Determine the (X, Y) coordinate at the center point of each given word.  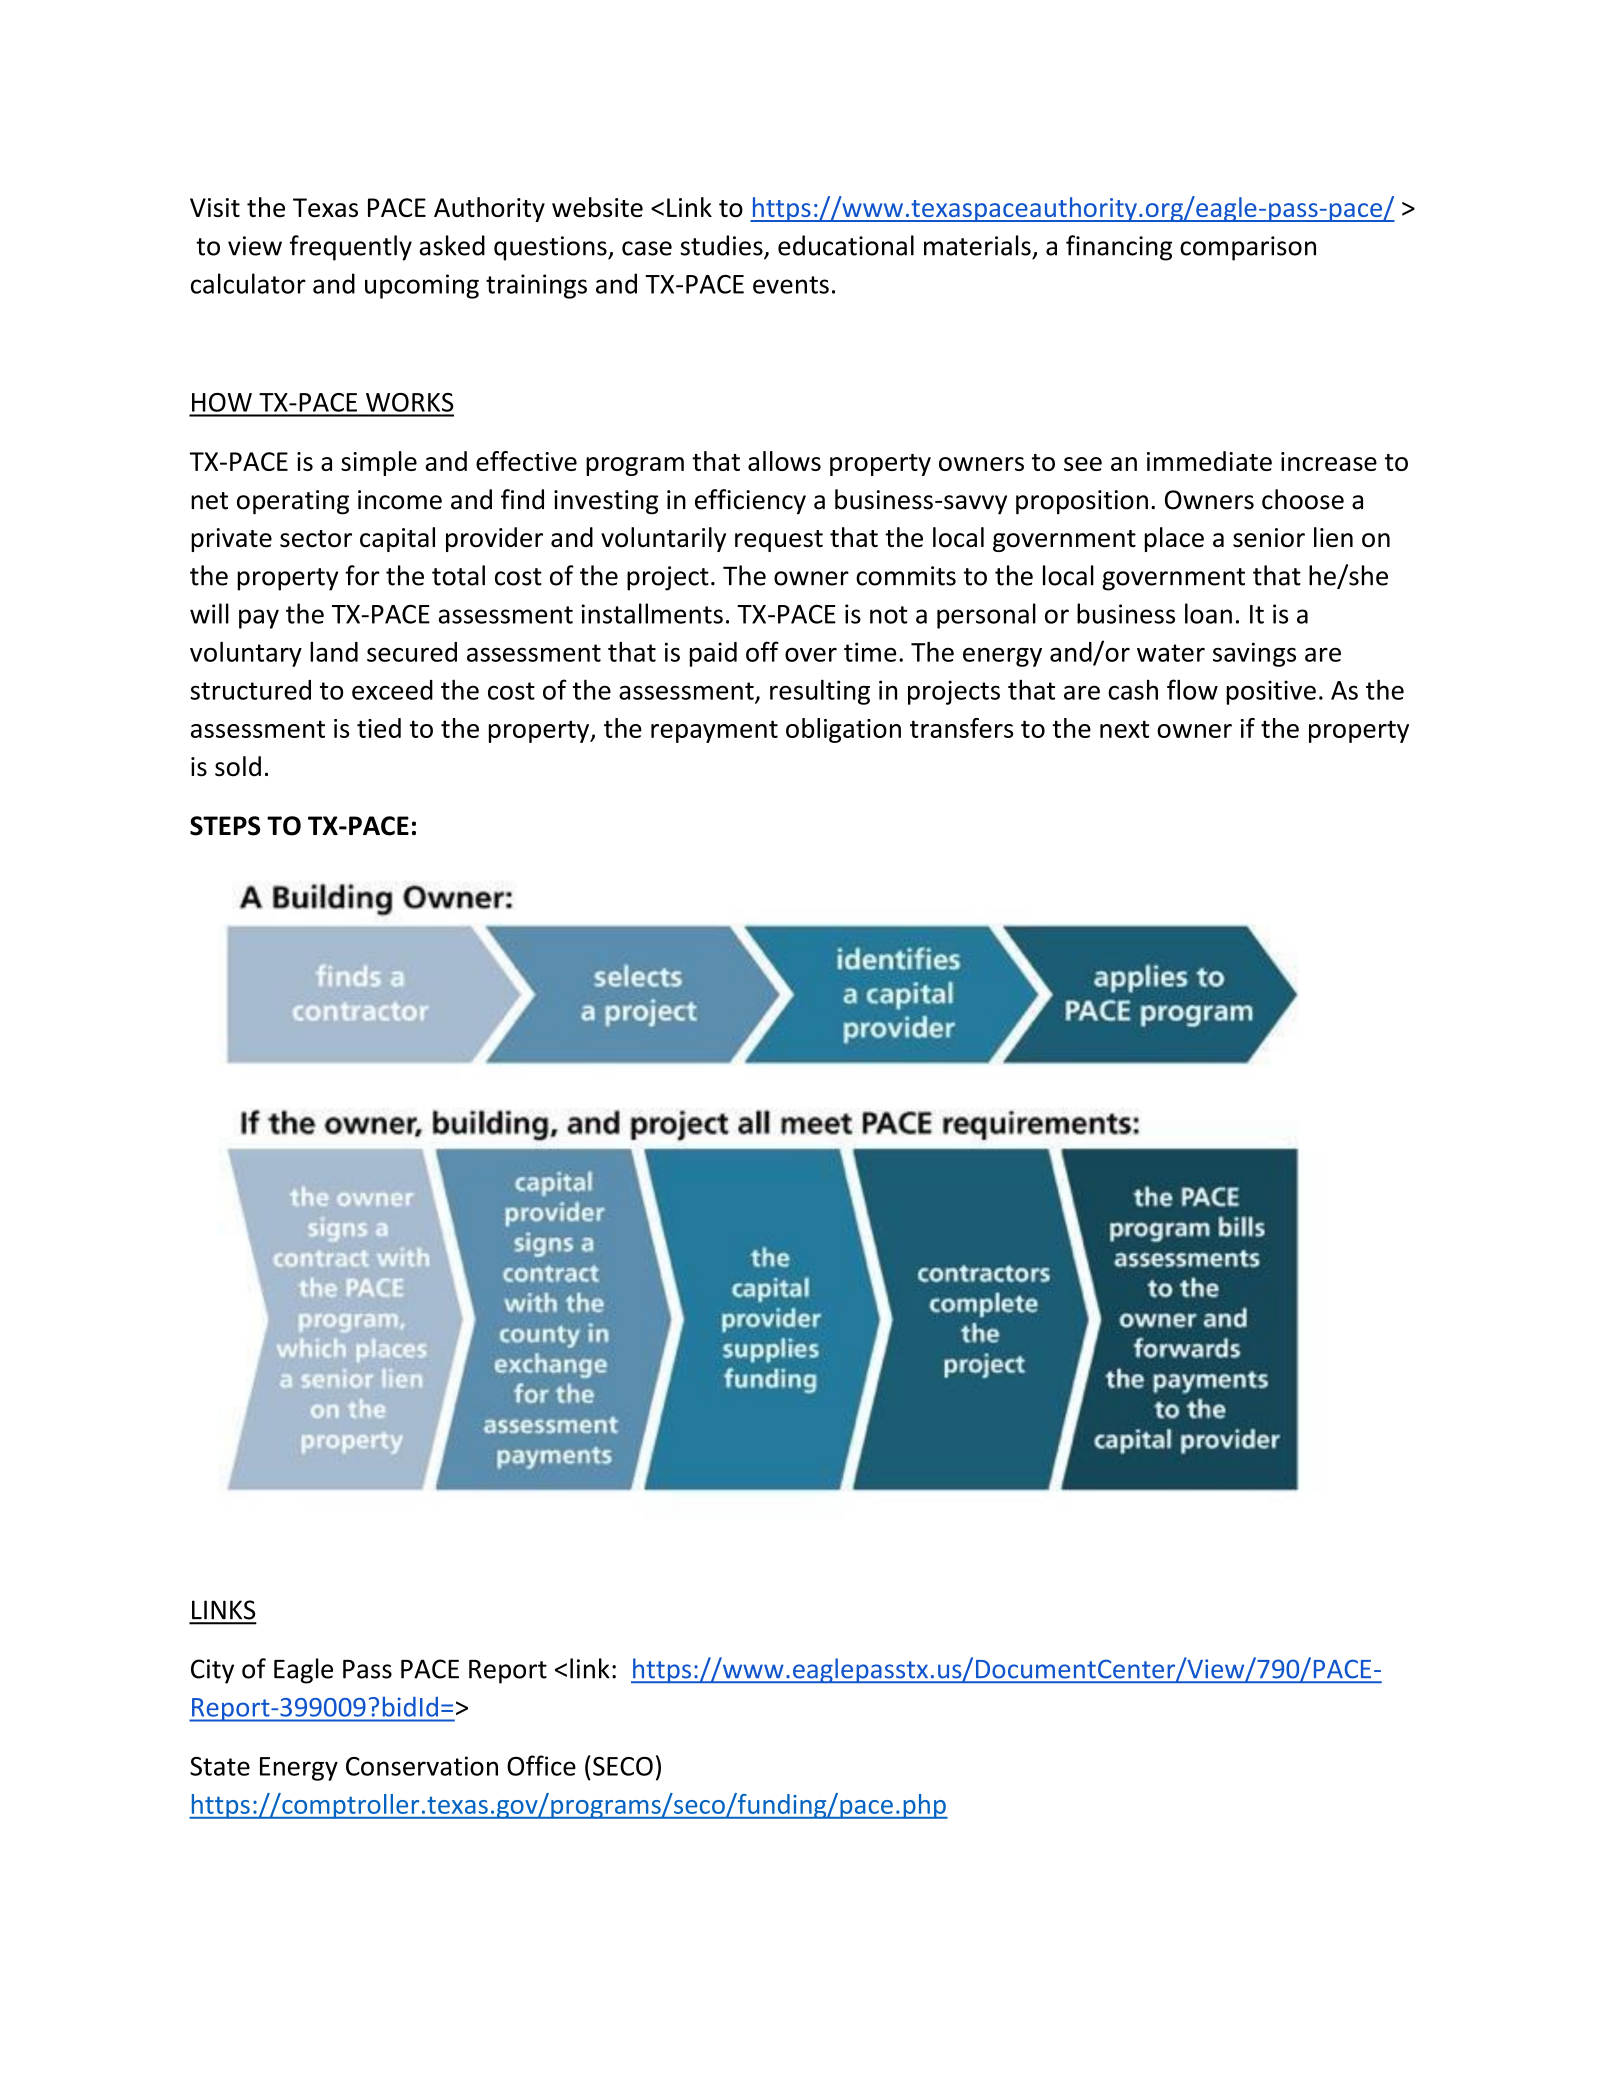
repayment (714, 731)
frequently (351, 248)
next (1124, 729)
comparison (1248, 248)
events (791, 285)
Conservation (422, 1766)
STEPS (225, 826)
